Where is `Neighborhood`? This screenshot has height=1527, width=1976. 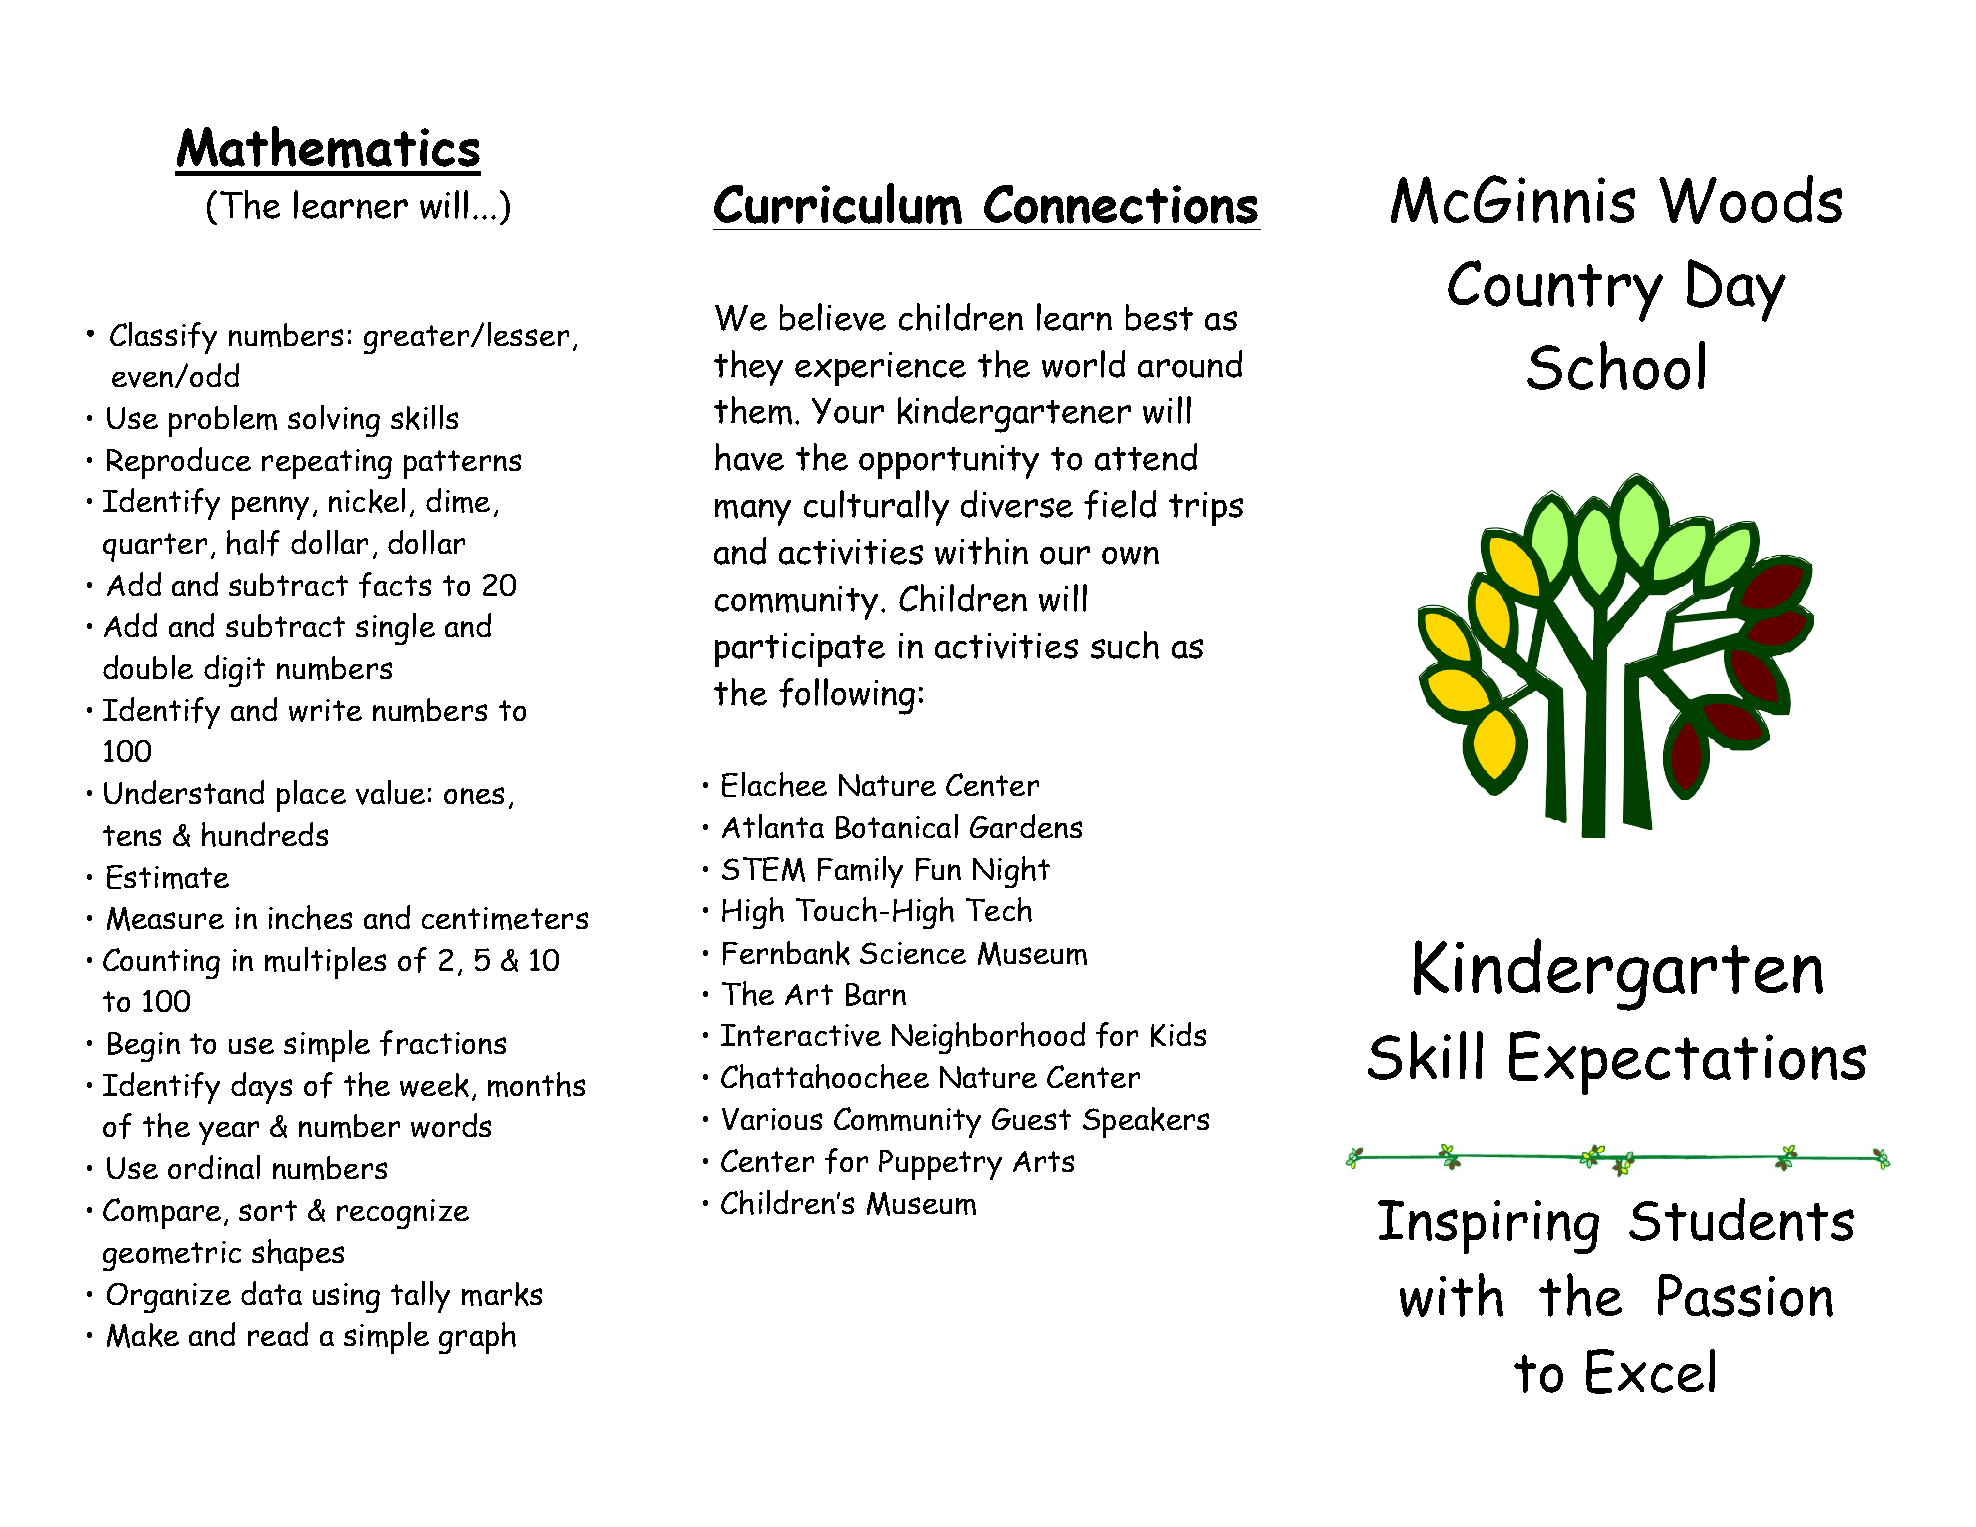 Neighborhood is located at coordinates (988, 1038).
